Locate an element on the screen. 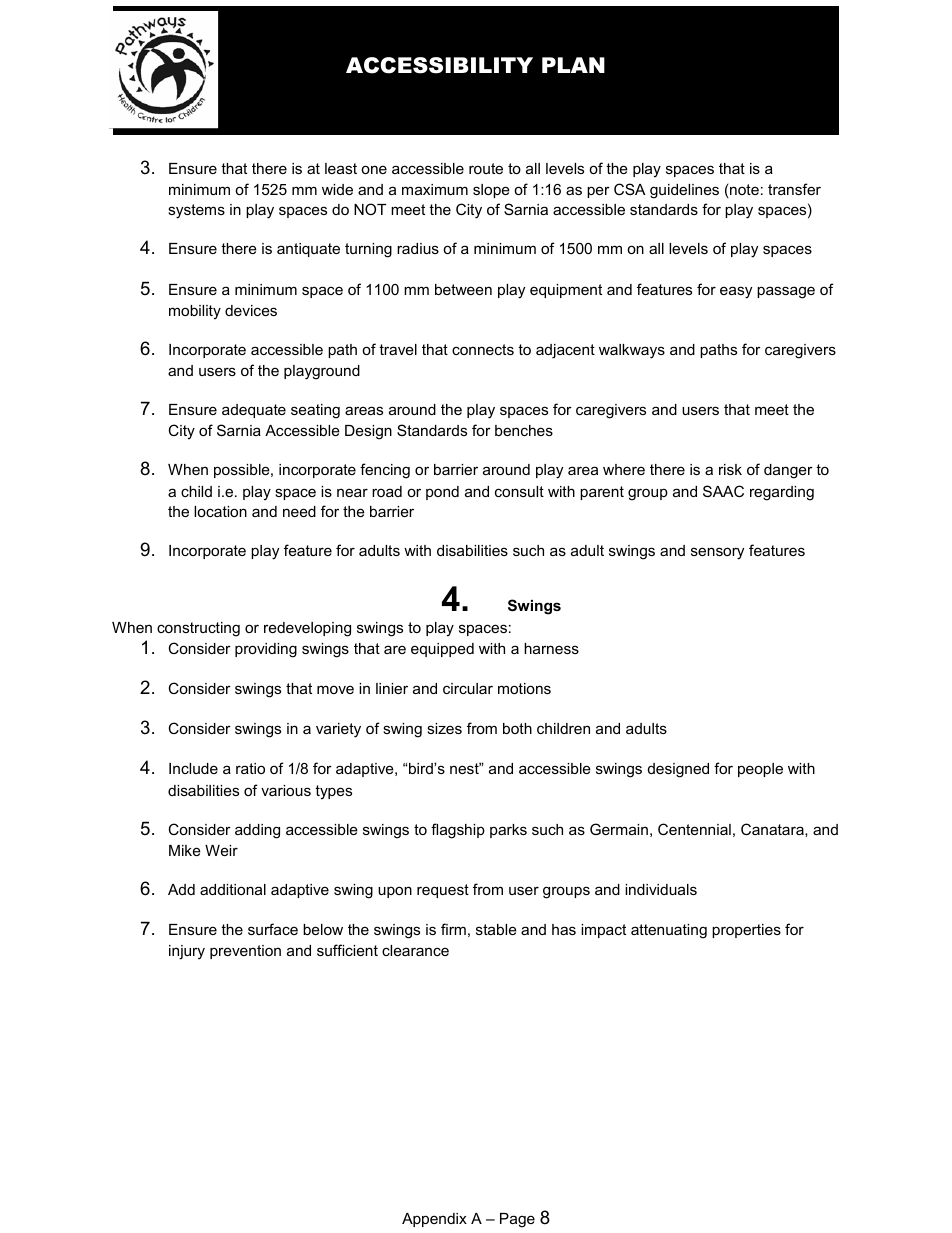 Image resolution: width=952 pixels, height=1233 pixels. Appendix is located at coordinates (434, 1220).
